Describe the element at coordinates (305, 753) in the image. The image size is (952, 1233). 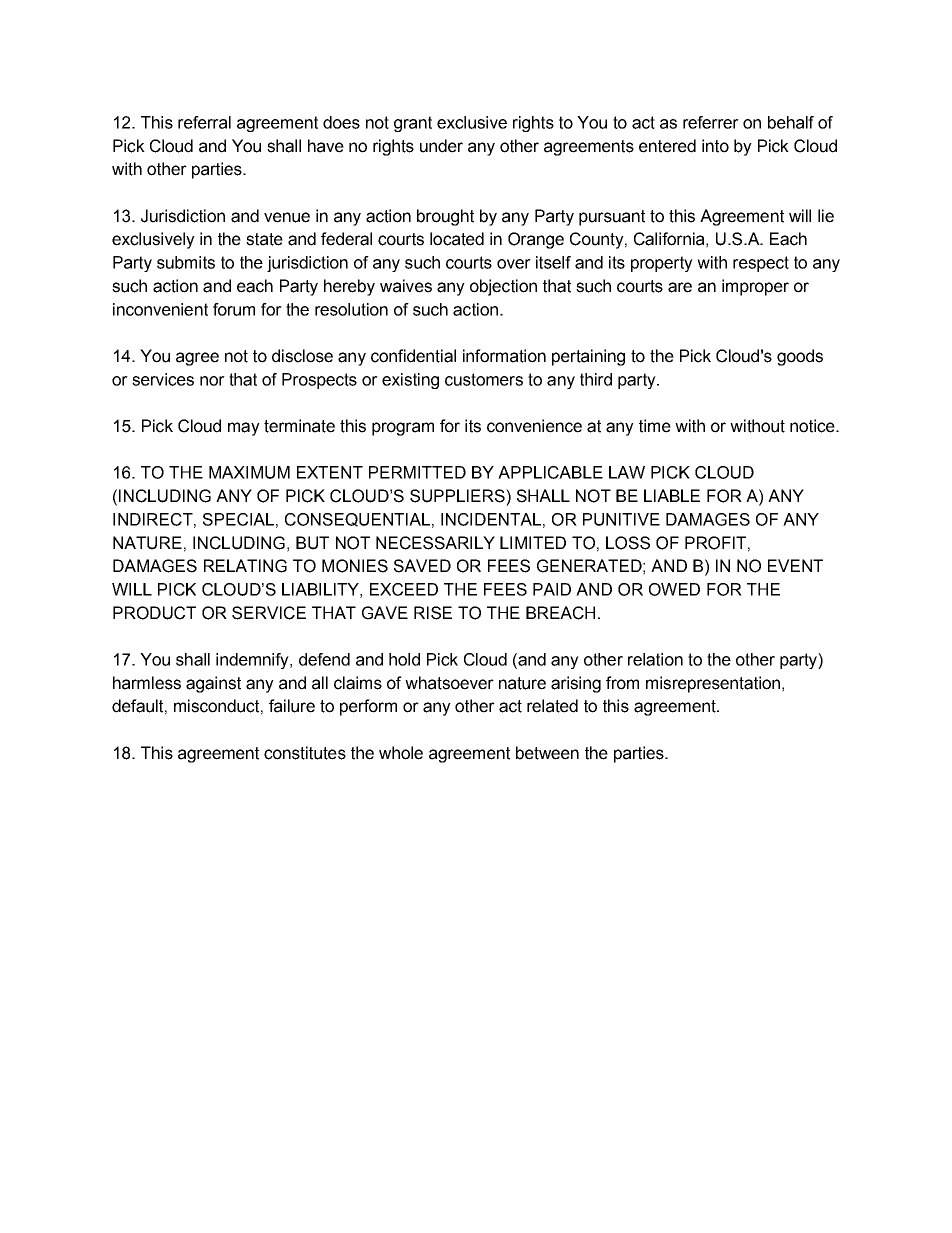
I see `constitutes` at that location.
